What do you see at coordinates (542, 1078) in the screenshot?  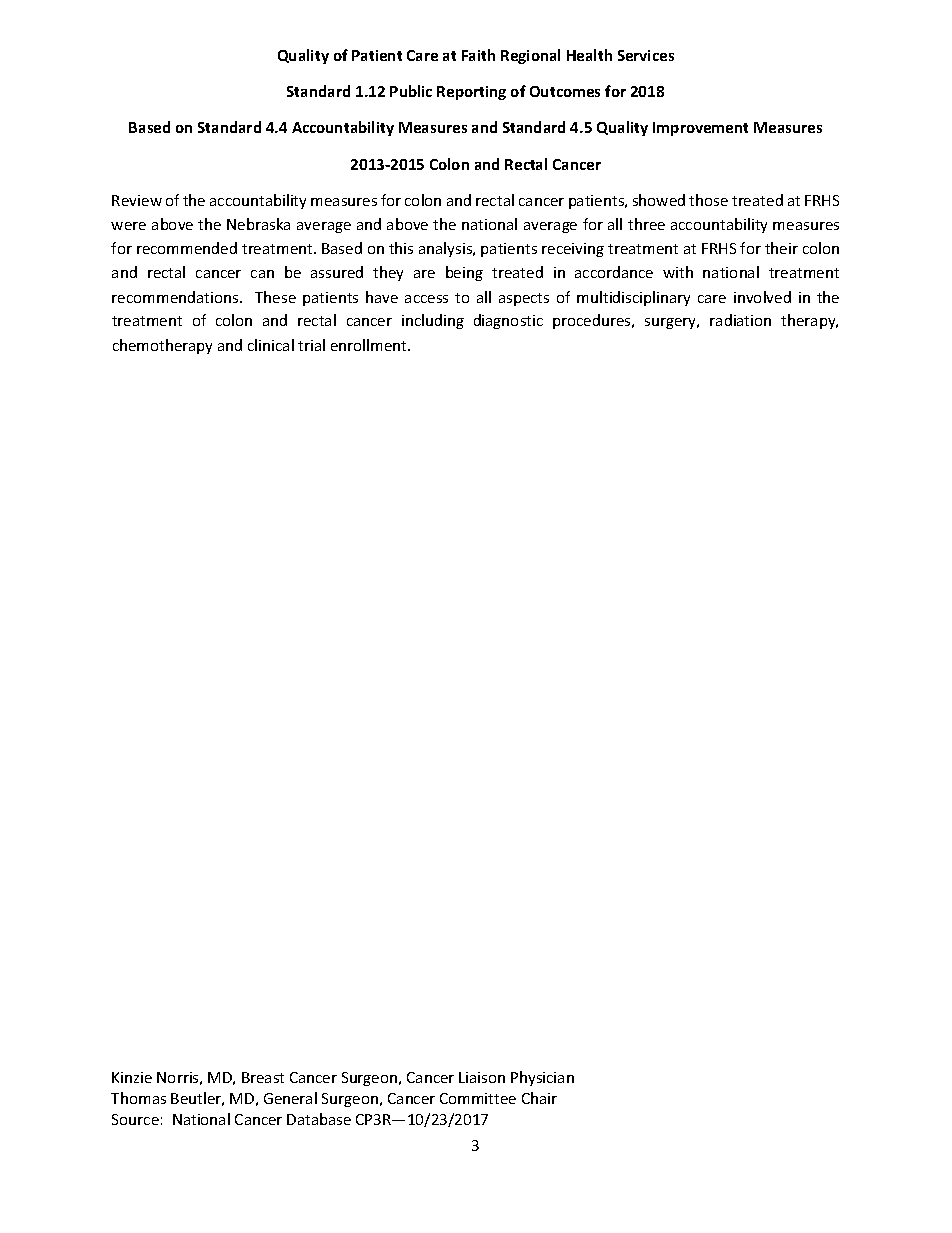 I see `Physician` at bounding box center [542, 1078].
